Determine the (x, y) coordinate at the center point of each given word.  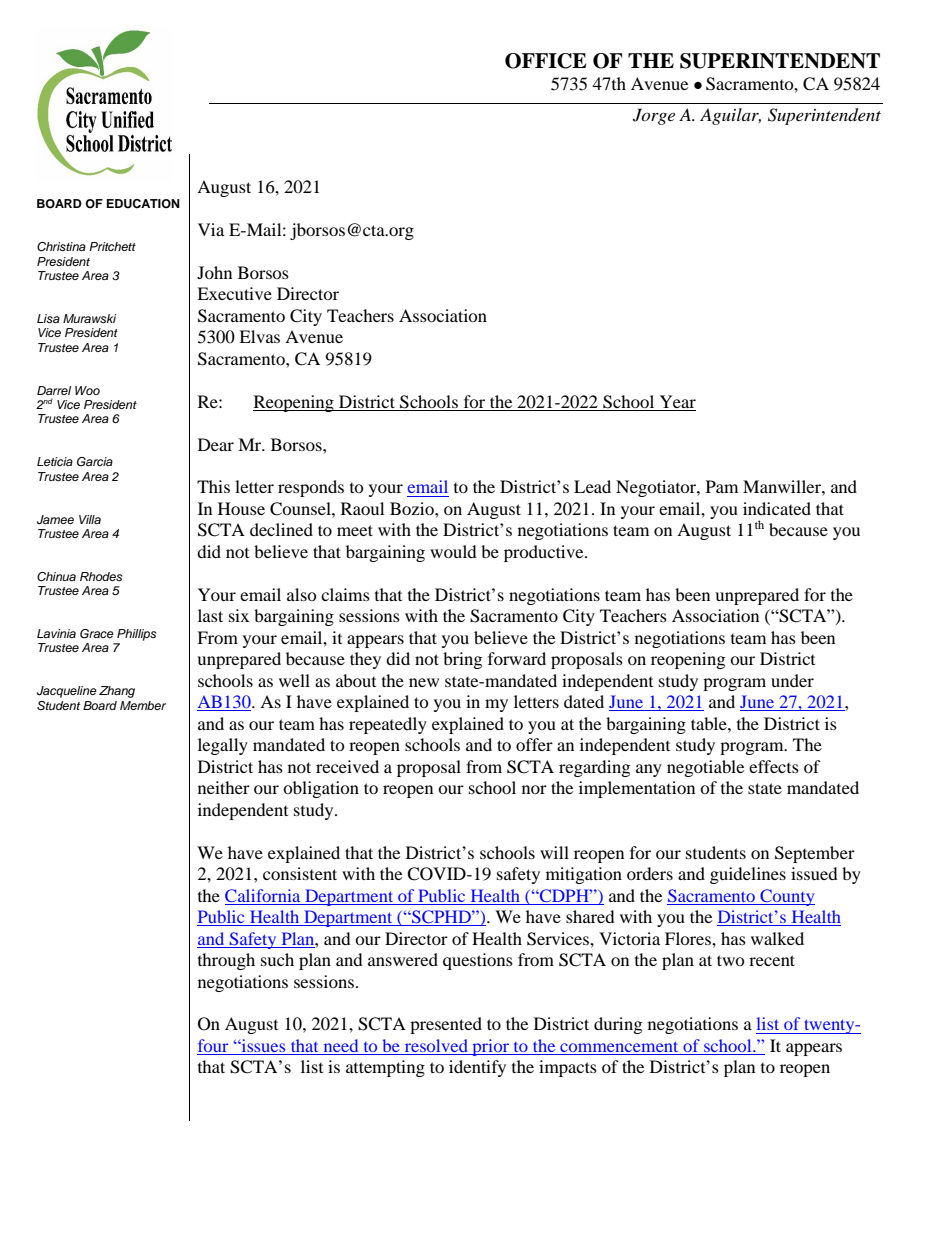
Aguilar (730, 116)
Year (678, 401)
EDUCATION (143, 204)
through (226, 961)
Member (143, 705)
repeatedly (388, 725)
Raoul (362, 508)
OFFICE (546, 61)
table (710, 723)
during (618, 1025)
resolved (436, 1047)
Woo (87, 390)
